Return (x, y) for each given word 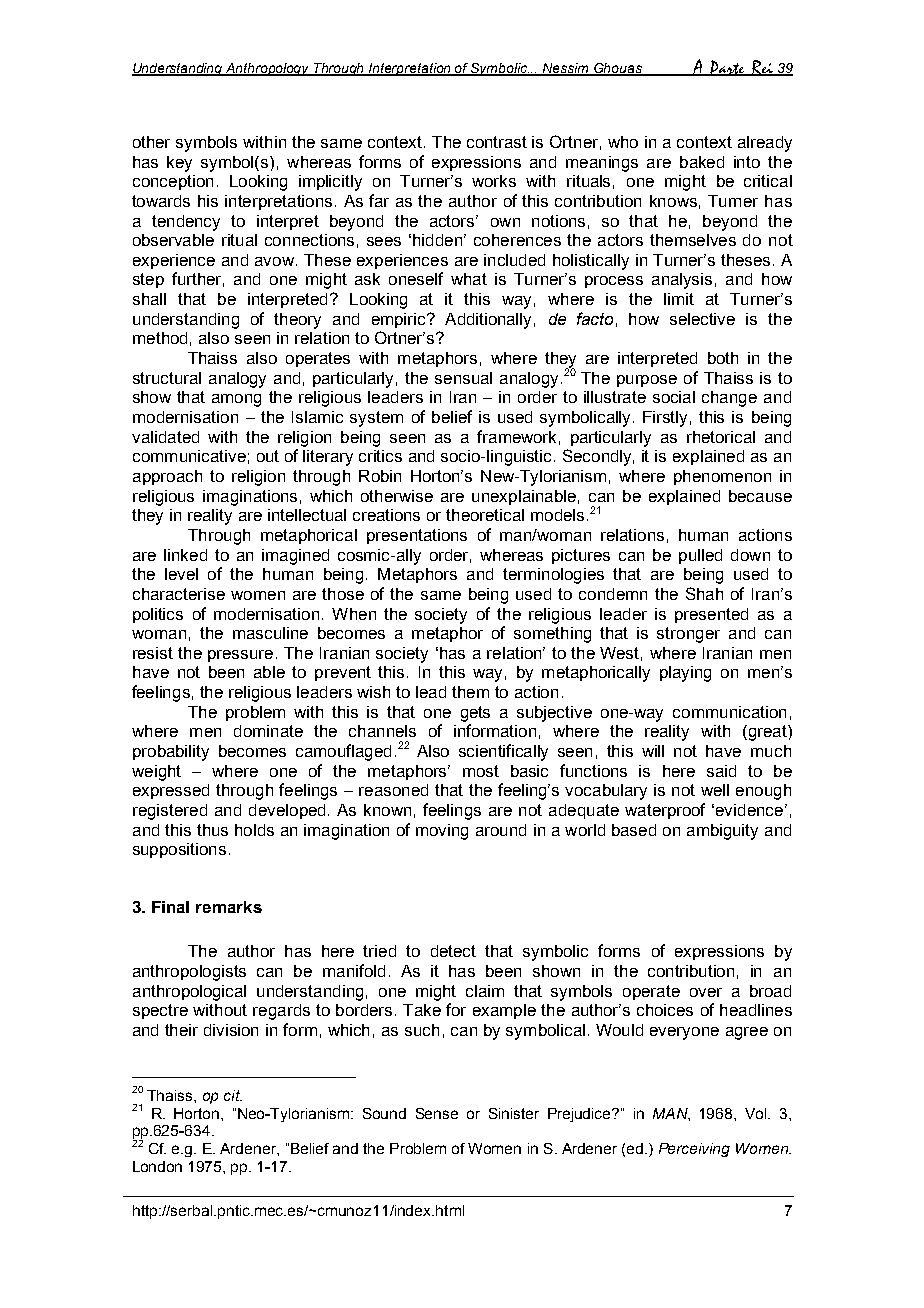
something (552, 635)
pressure (240, 656)
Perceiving (694, 1150)
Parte (727, 68)
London (157, 1166)
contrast (497, 142)
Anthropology (268, 69)
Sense (437, 1113)
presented (711, 615)
